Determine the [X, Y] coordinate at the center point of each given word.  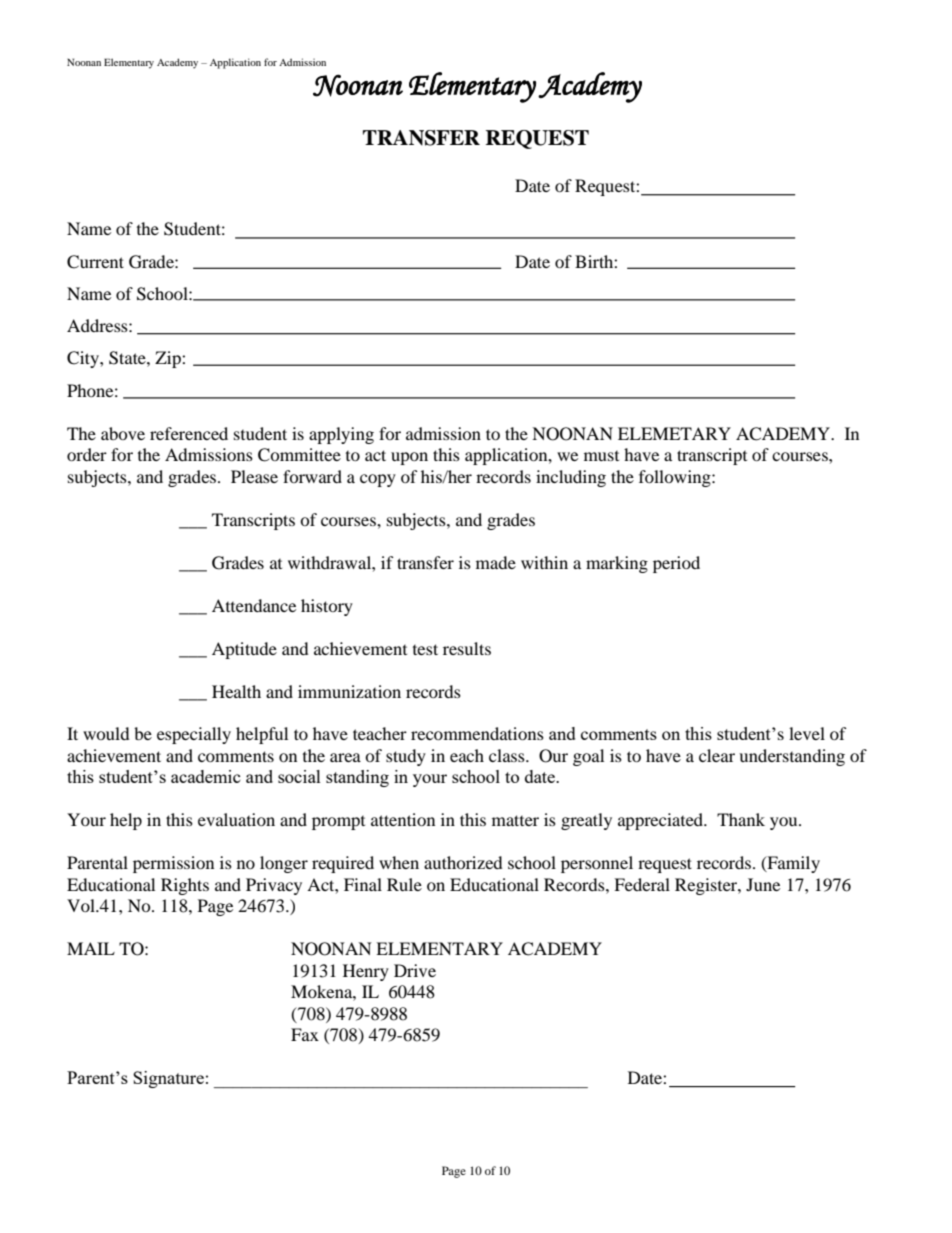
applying [341, 435]
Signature [168, 1079]
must [601, 456]
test [425, 649]
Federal [642, 884]
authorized [463, 862]
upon [409, 458]
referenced [189, 433]
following [676, 478]
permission [173, 864]
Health [236, 691]
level [807, 733]
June [763, 884]
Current [95, 262]
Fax [305, 1034]
